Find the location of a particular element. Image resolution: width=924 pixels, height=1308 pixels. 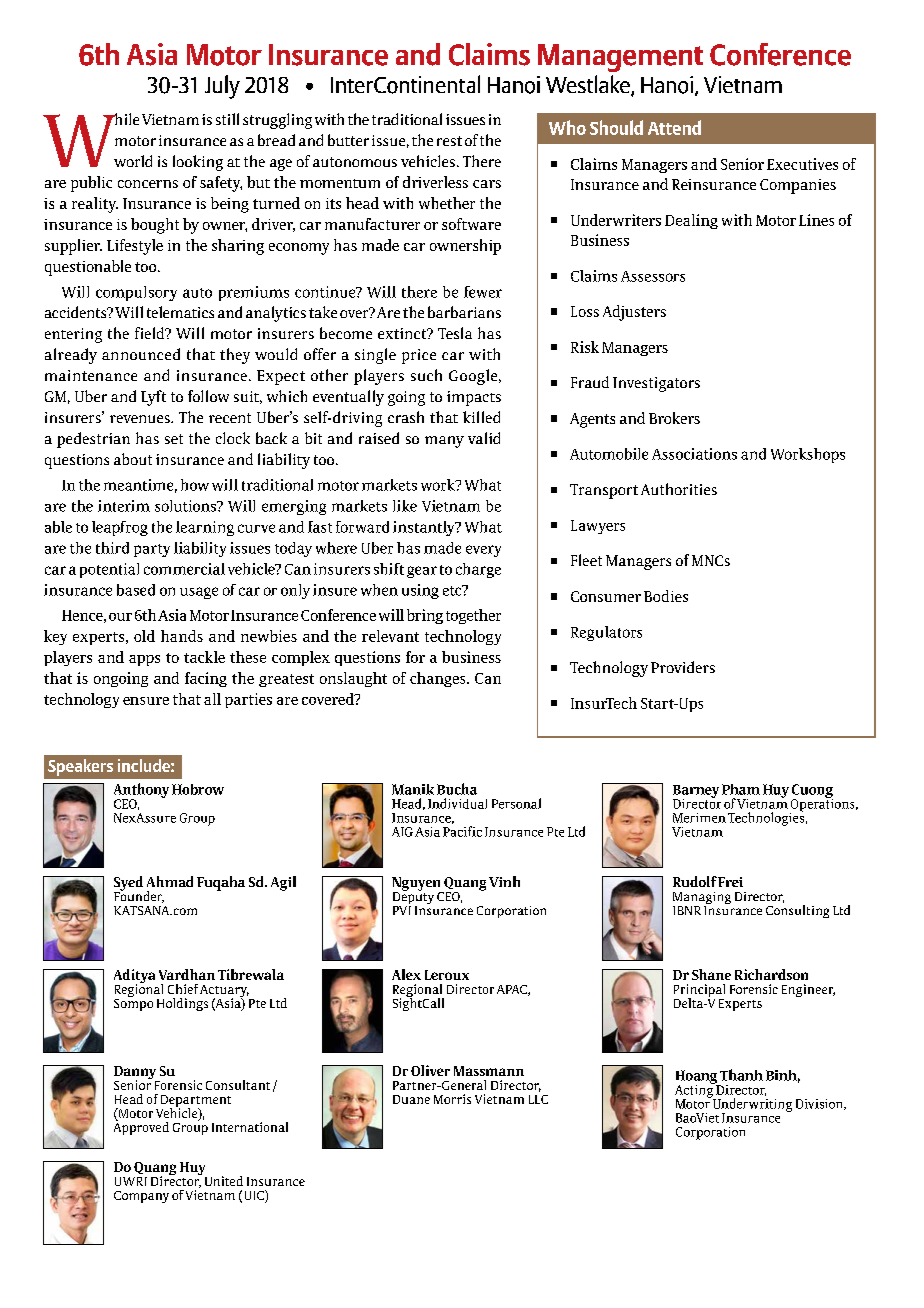

Anthony is located at coordinates (141, 791).
